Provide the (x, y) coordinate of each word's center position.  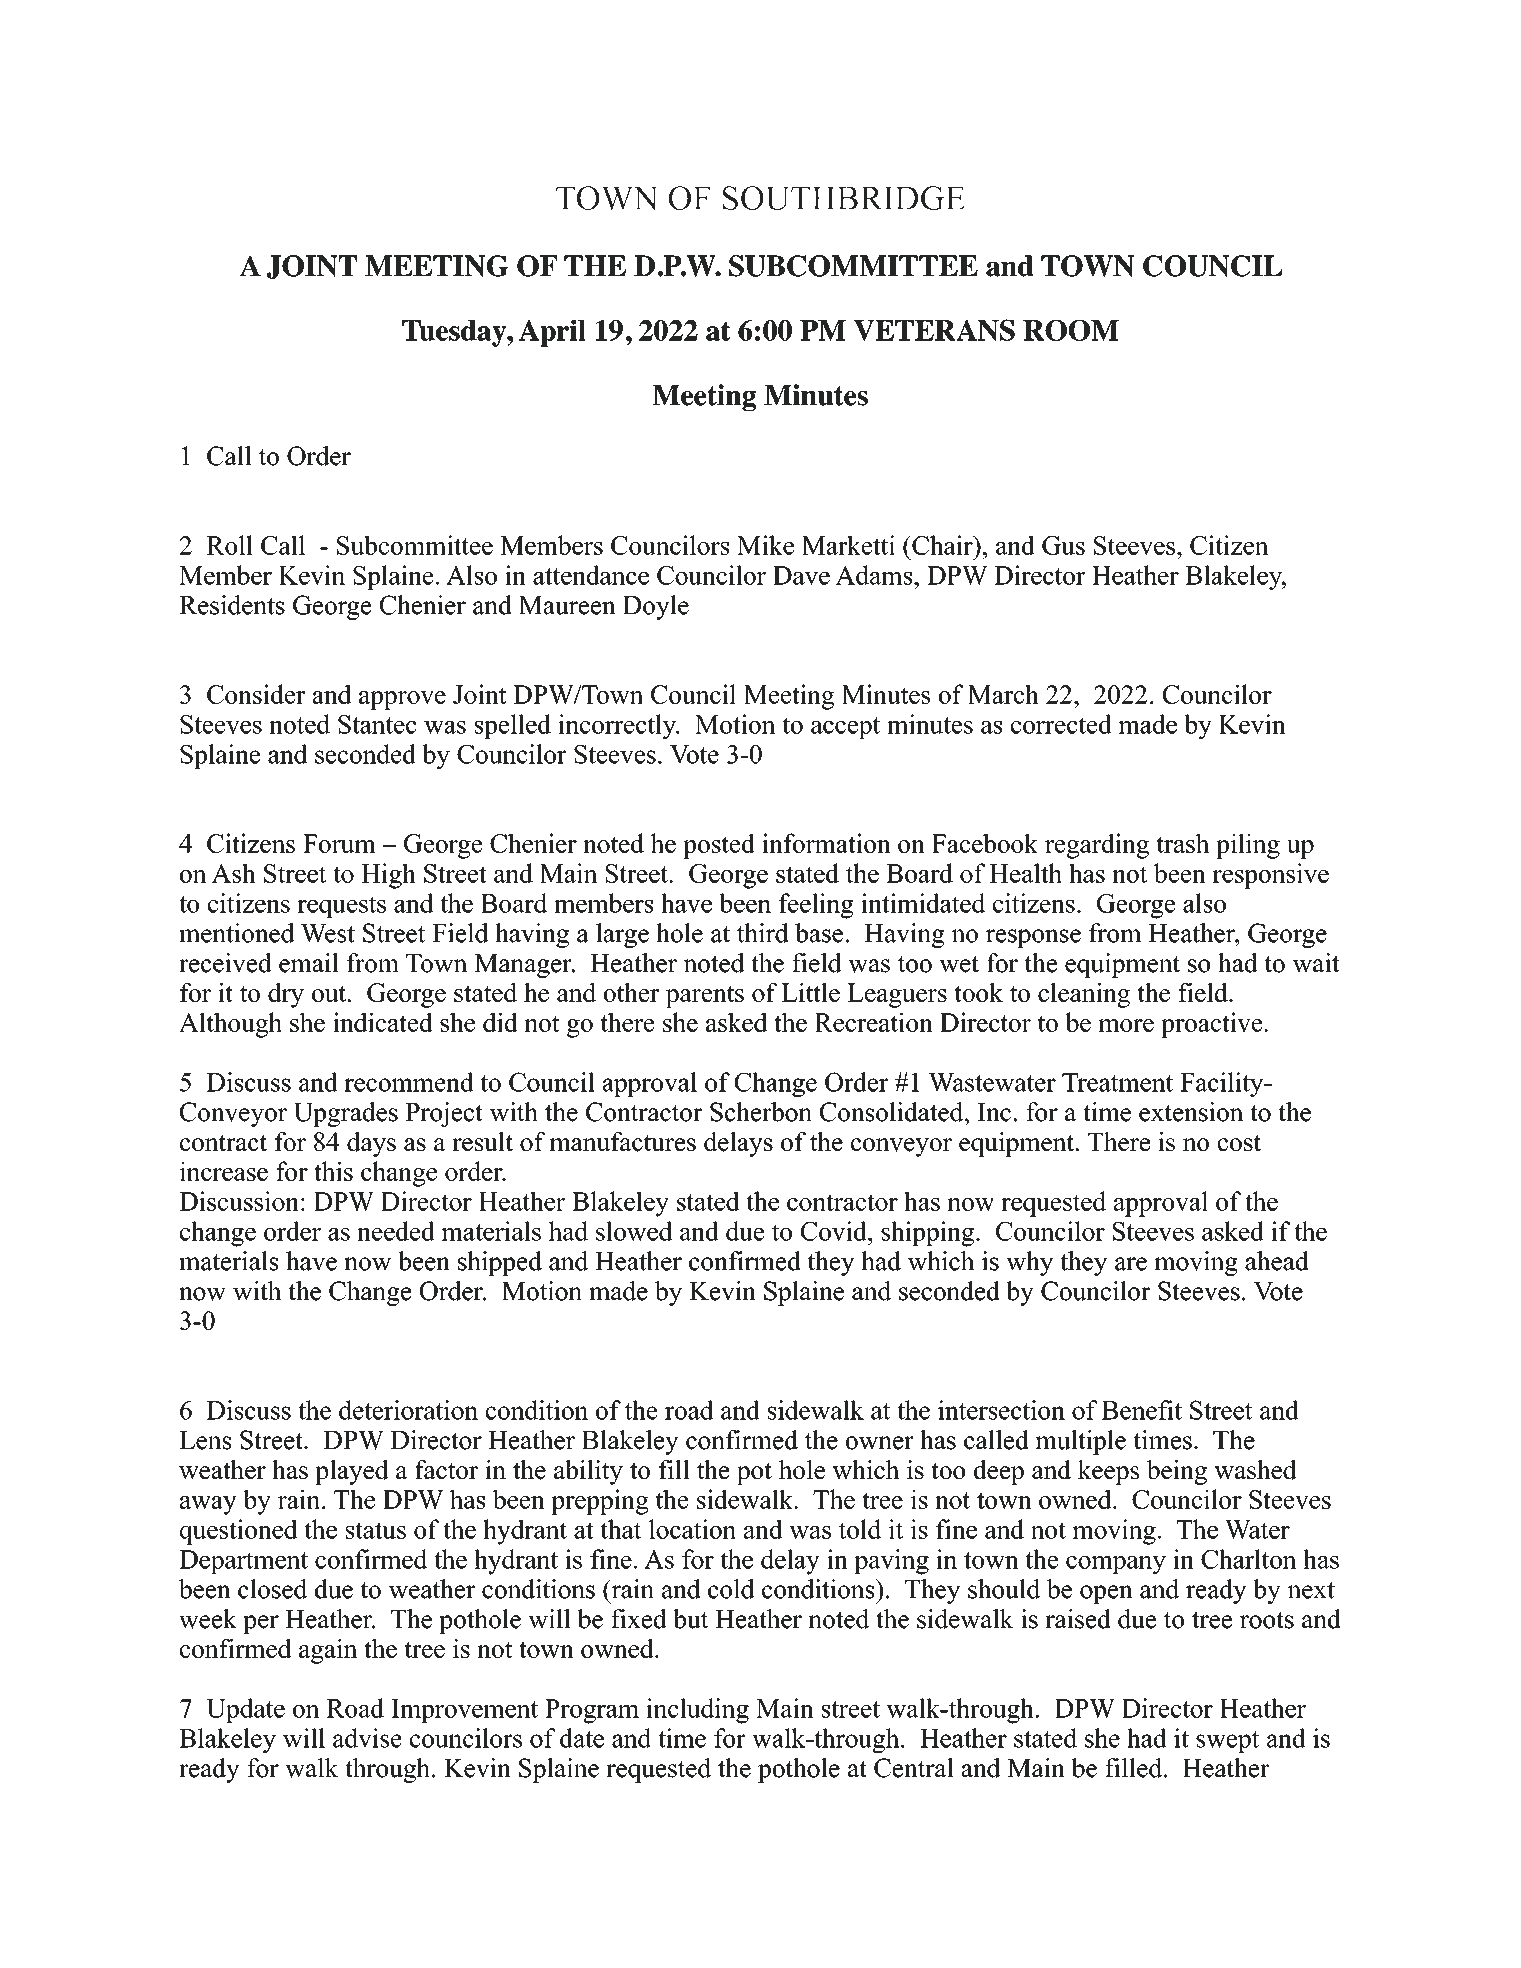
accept (845, 728)
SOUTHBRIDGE (843, 198)
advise (367, 1738)
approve (402, 700)
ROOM (1071, 330)
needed (396, 1231)
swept (1227, 1742)
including (697, 1711)
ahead (1277, 1261)
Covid (835, 1231)
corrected (1061, 724)
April (552, 333)
